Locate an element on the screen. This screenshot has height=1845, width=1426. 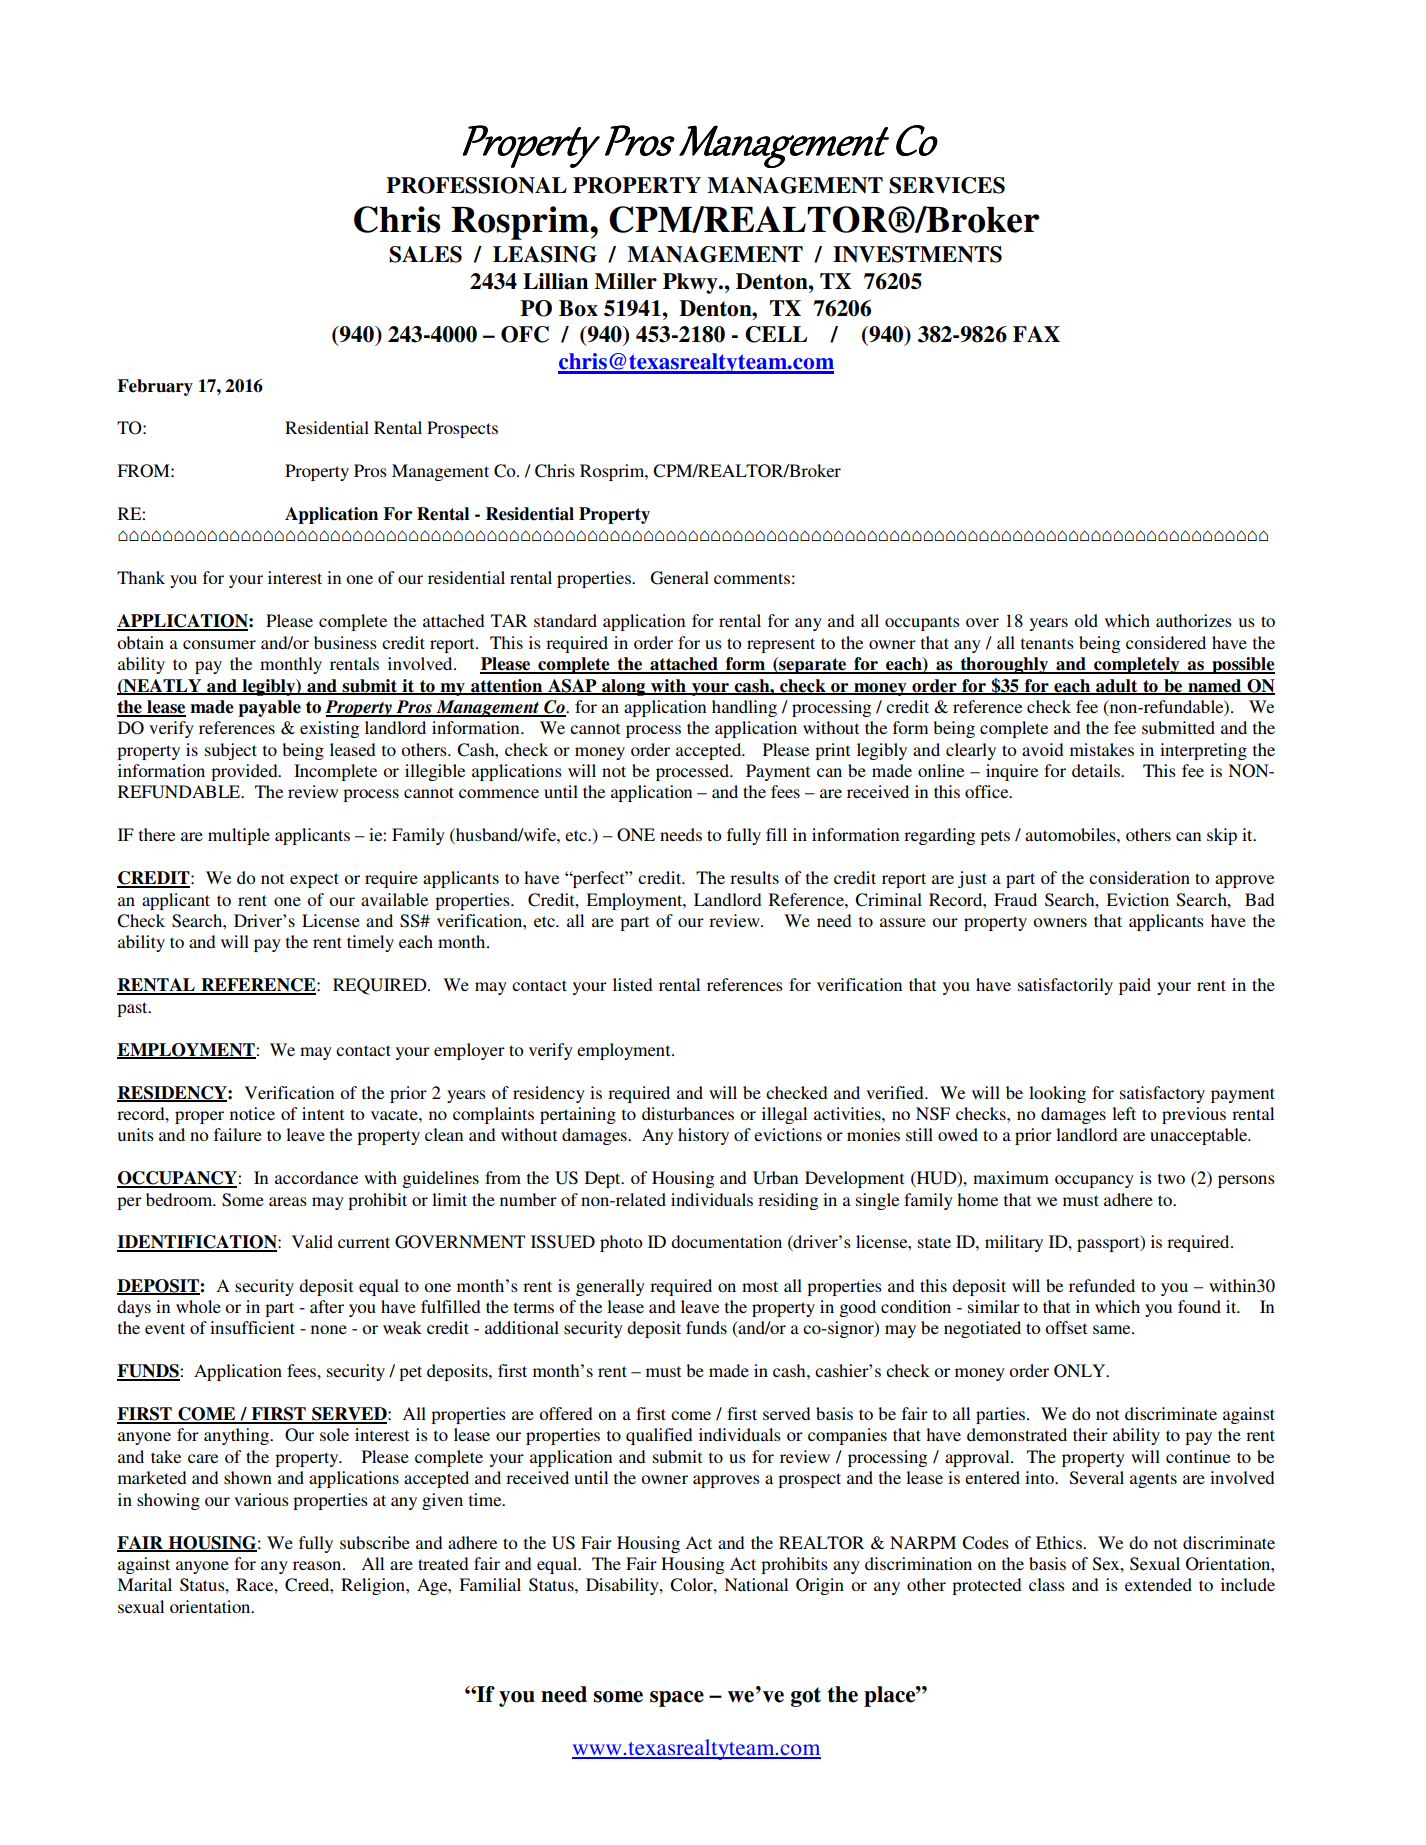
provided is located at coordinates (245, 772).
